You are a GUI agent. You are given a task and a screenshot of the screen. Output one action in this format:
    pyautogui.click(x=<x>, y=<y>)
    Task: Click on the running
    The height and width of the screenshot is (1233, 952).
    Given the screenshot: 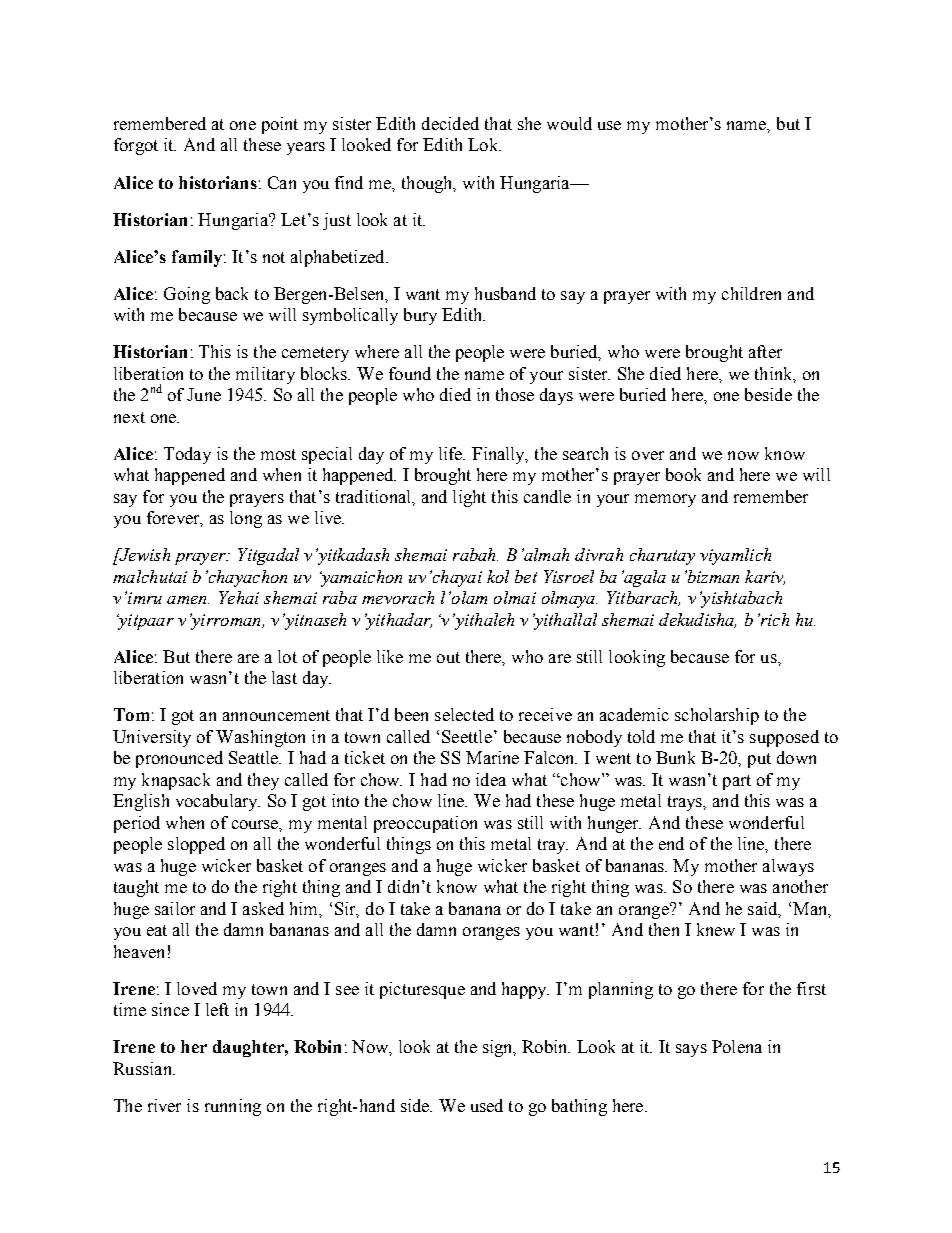 What is the action you would take?
    pyautogui.click(x=233, y=1107)
